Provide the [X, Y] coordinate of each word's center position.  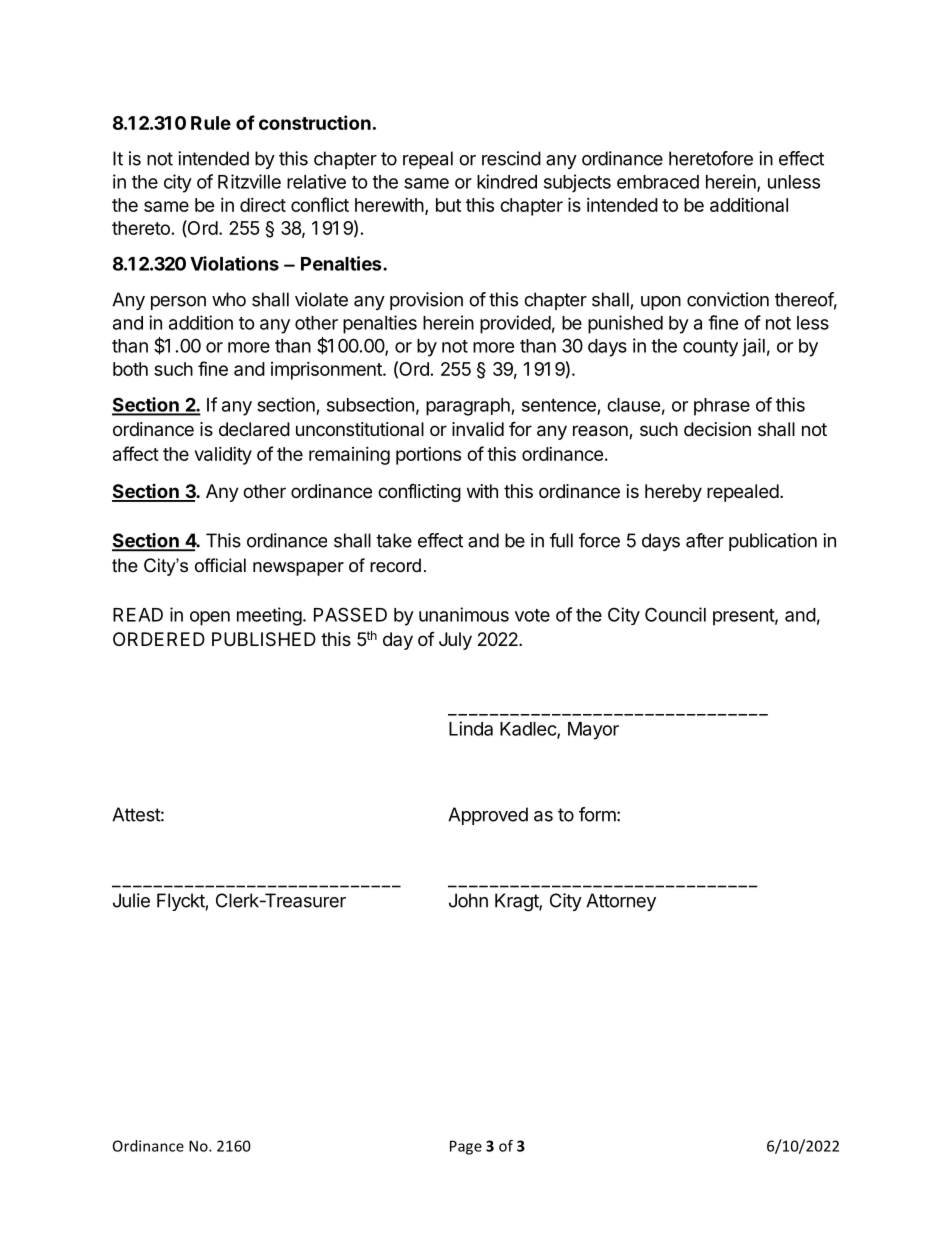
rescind [511, 158]
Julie [131, 900]
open [210, 618]
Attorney [621, 902]
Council [675, 614]
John [468, 900]
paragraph [469, 407]
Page [466, 1147]
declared [254, 429]
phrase [722, 407]
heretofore [711, 158]
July [455, 641]
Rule [211, 123]
